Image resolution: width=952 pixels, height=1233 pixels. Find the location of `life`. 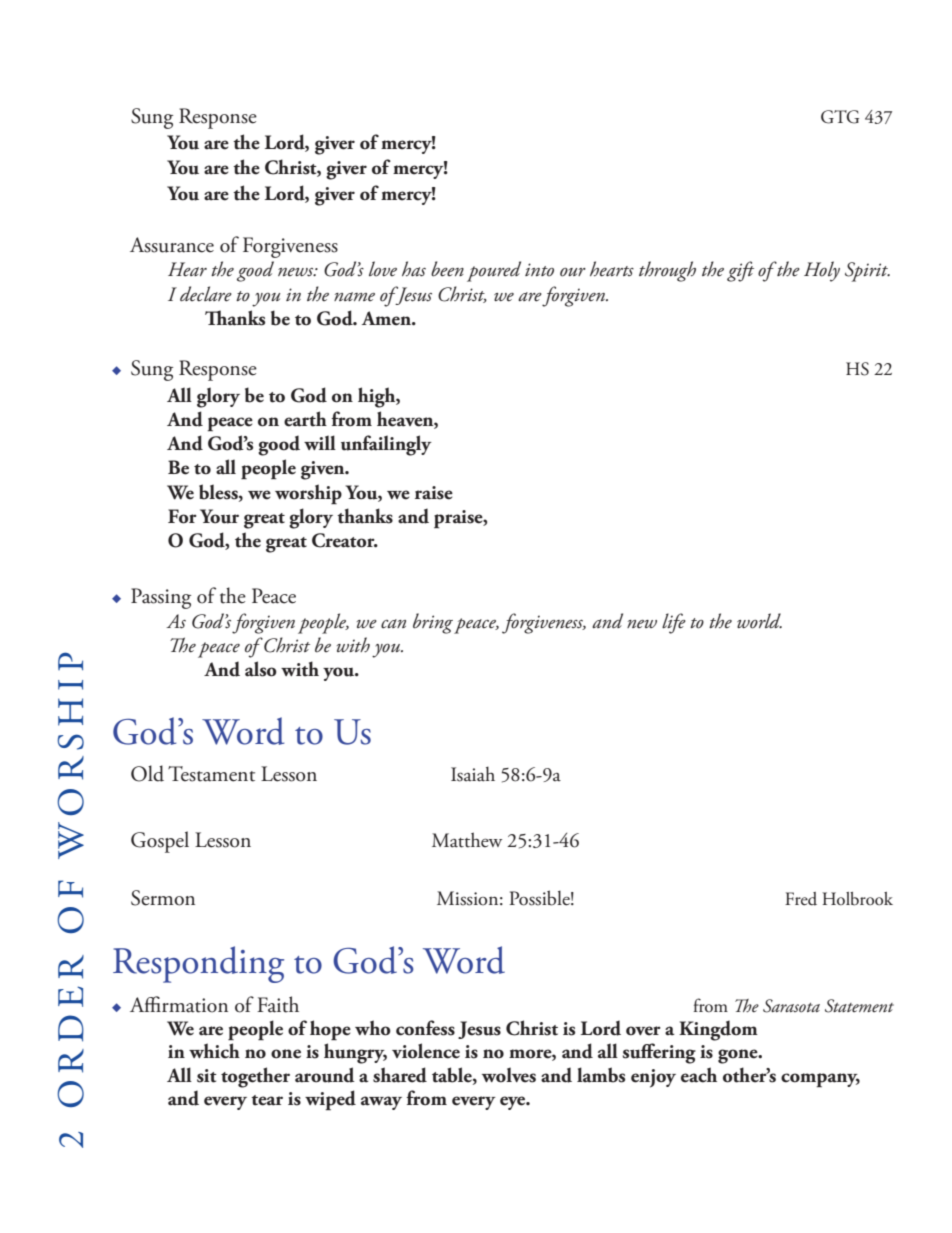

life is located at coordinates (674, 623).
